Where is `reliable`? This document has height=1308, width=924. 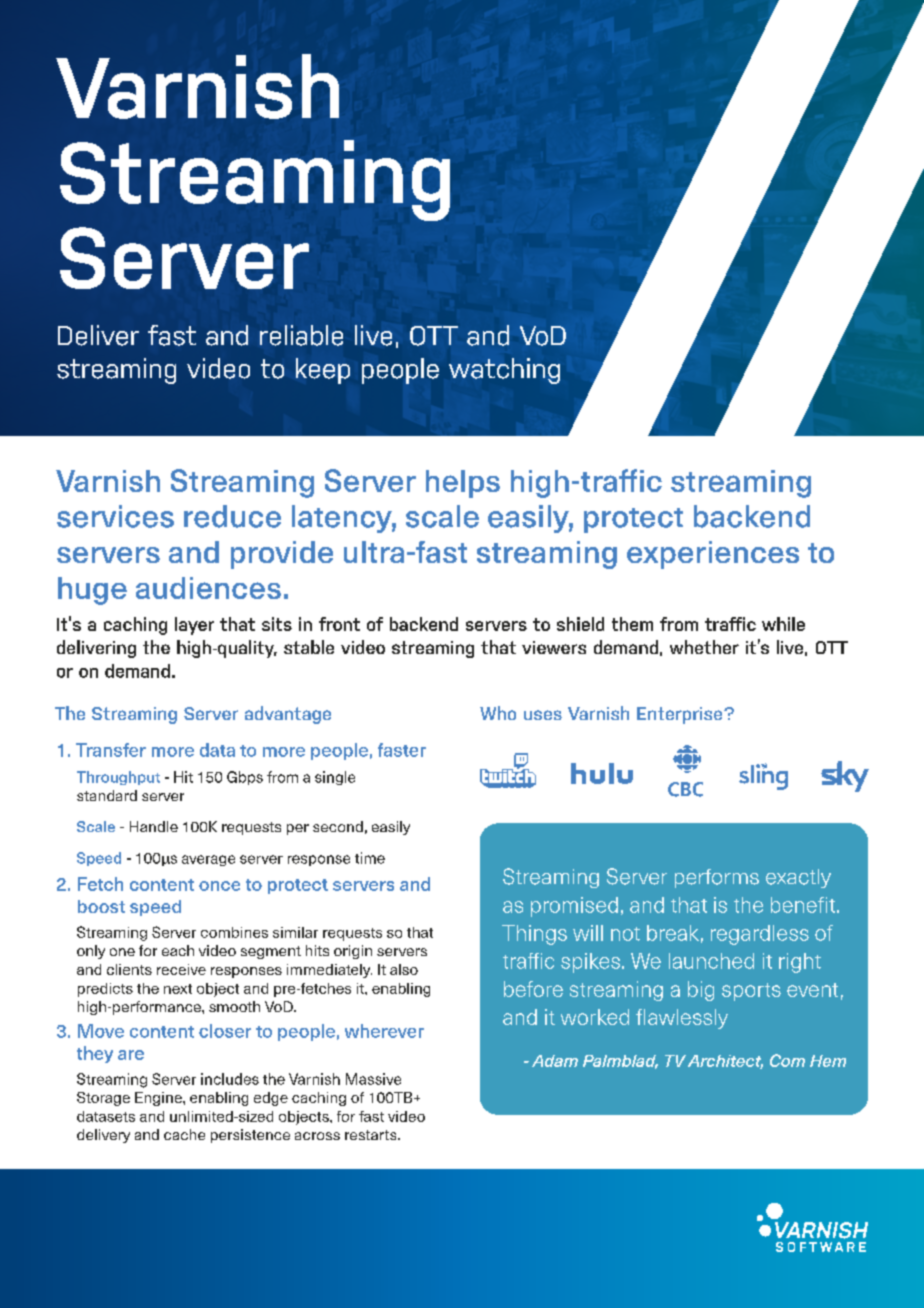 reliable is located at coordinates (301, 335).
